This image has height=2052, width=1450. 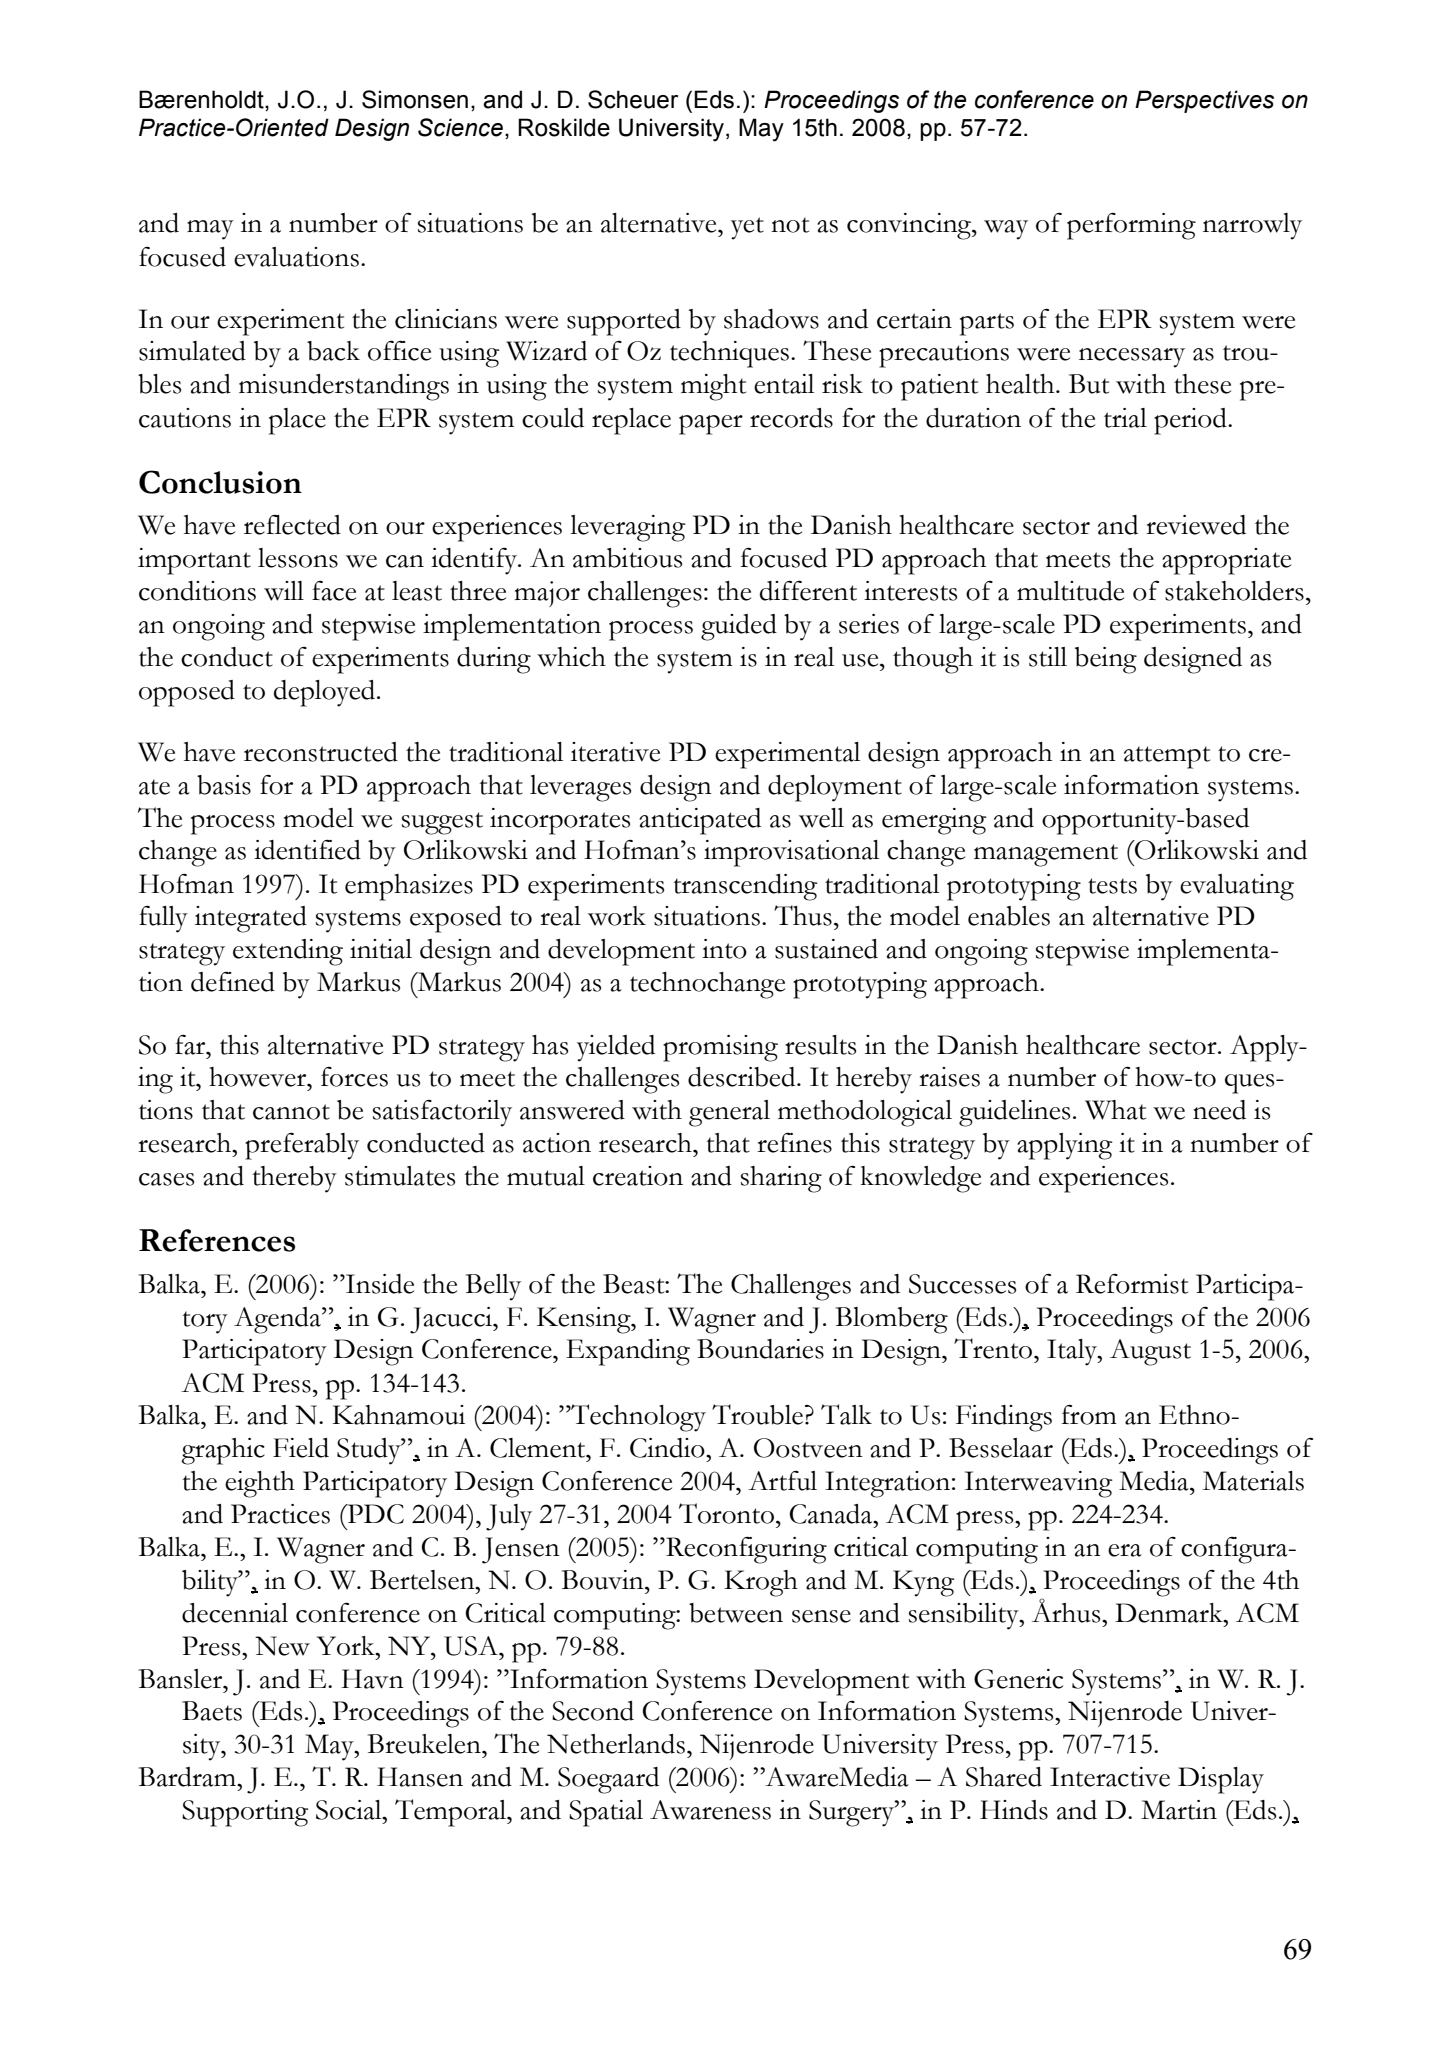 What do you see at coordinates (415, 99) in the image?
I see `Simonsen` at bounding box center [415, 99].
